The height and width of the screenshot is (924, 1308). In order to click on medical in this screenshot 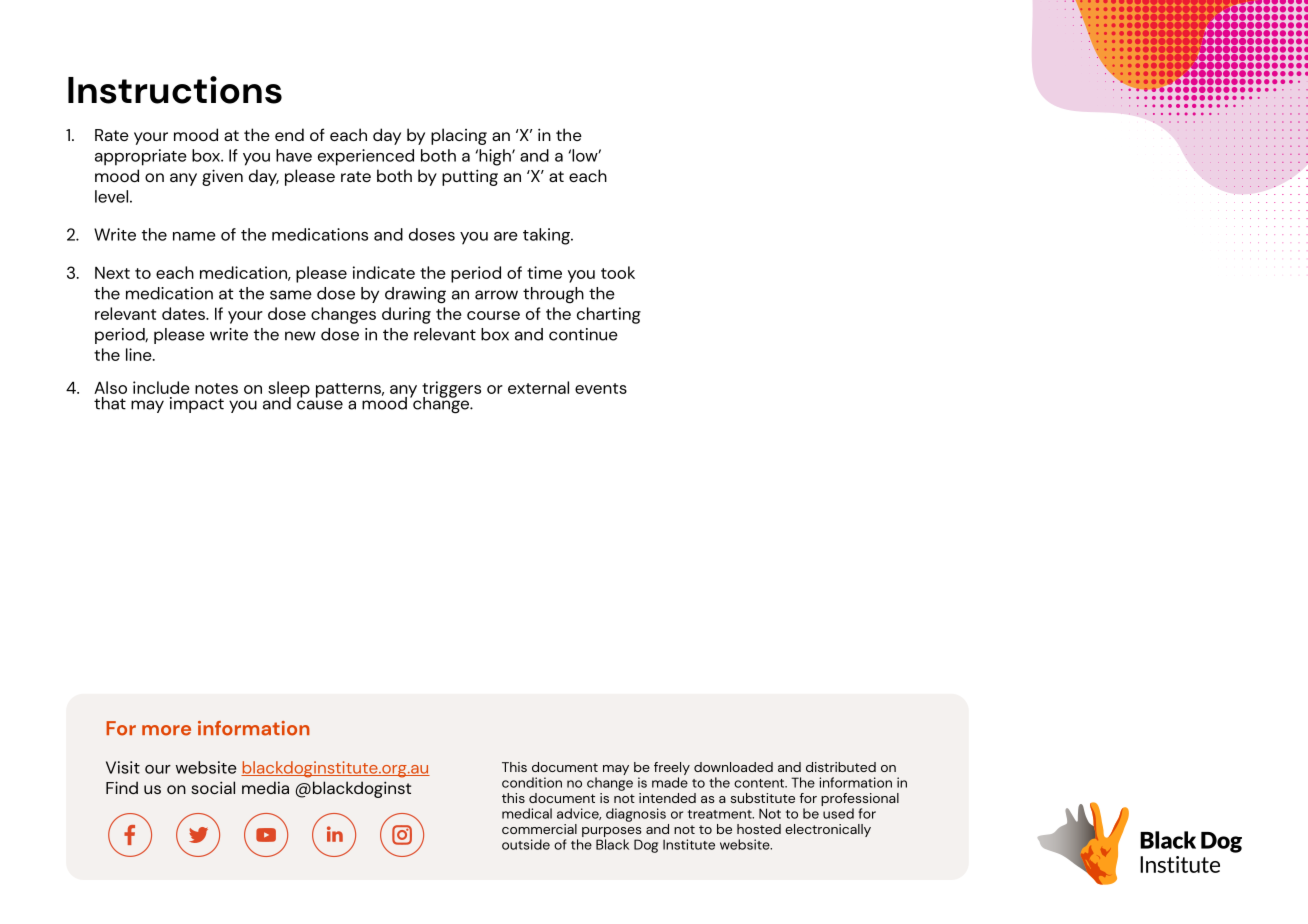, I will do `click(527, 813)`.
